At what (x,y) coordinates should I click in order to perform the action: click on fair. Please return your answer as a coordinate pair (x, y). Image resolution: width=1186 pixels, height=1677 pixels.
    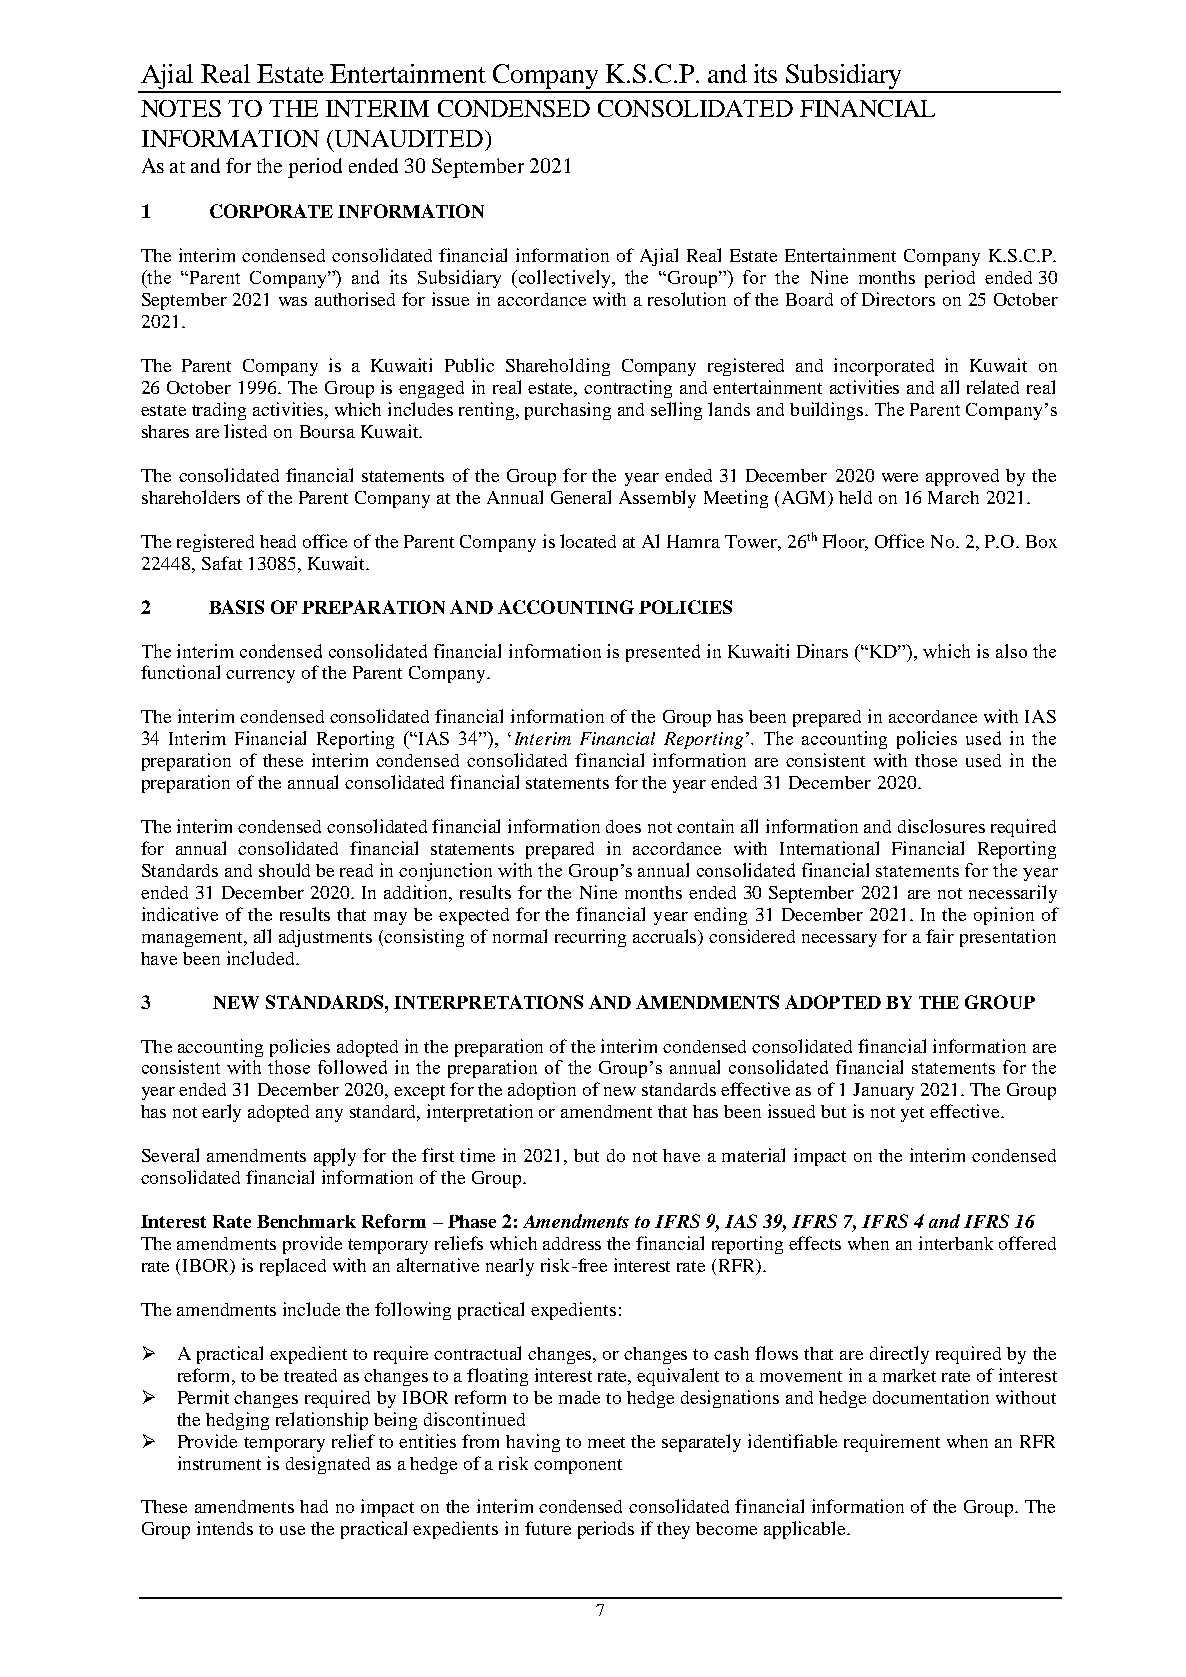
    Looking at the image, I should click on (940, 936).
